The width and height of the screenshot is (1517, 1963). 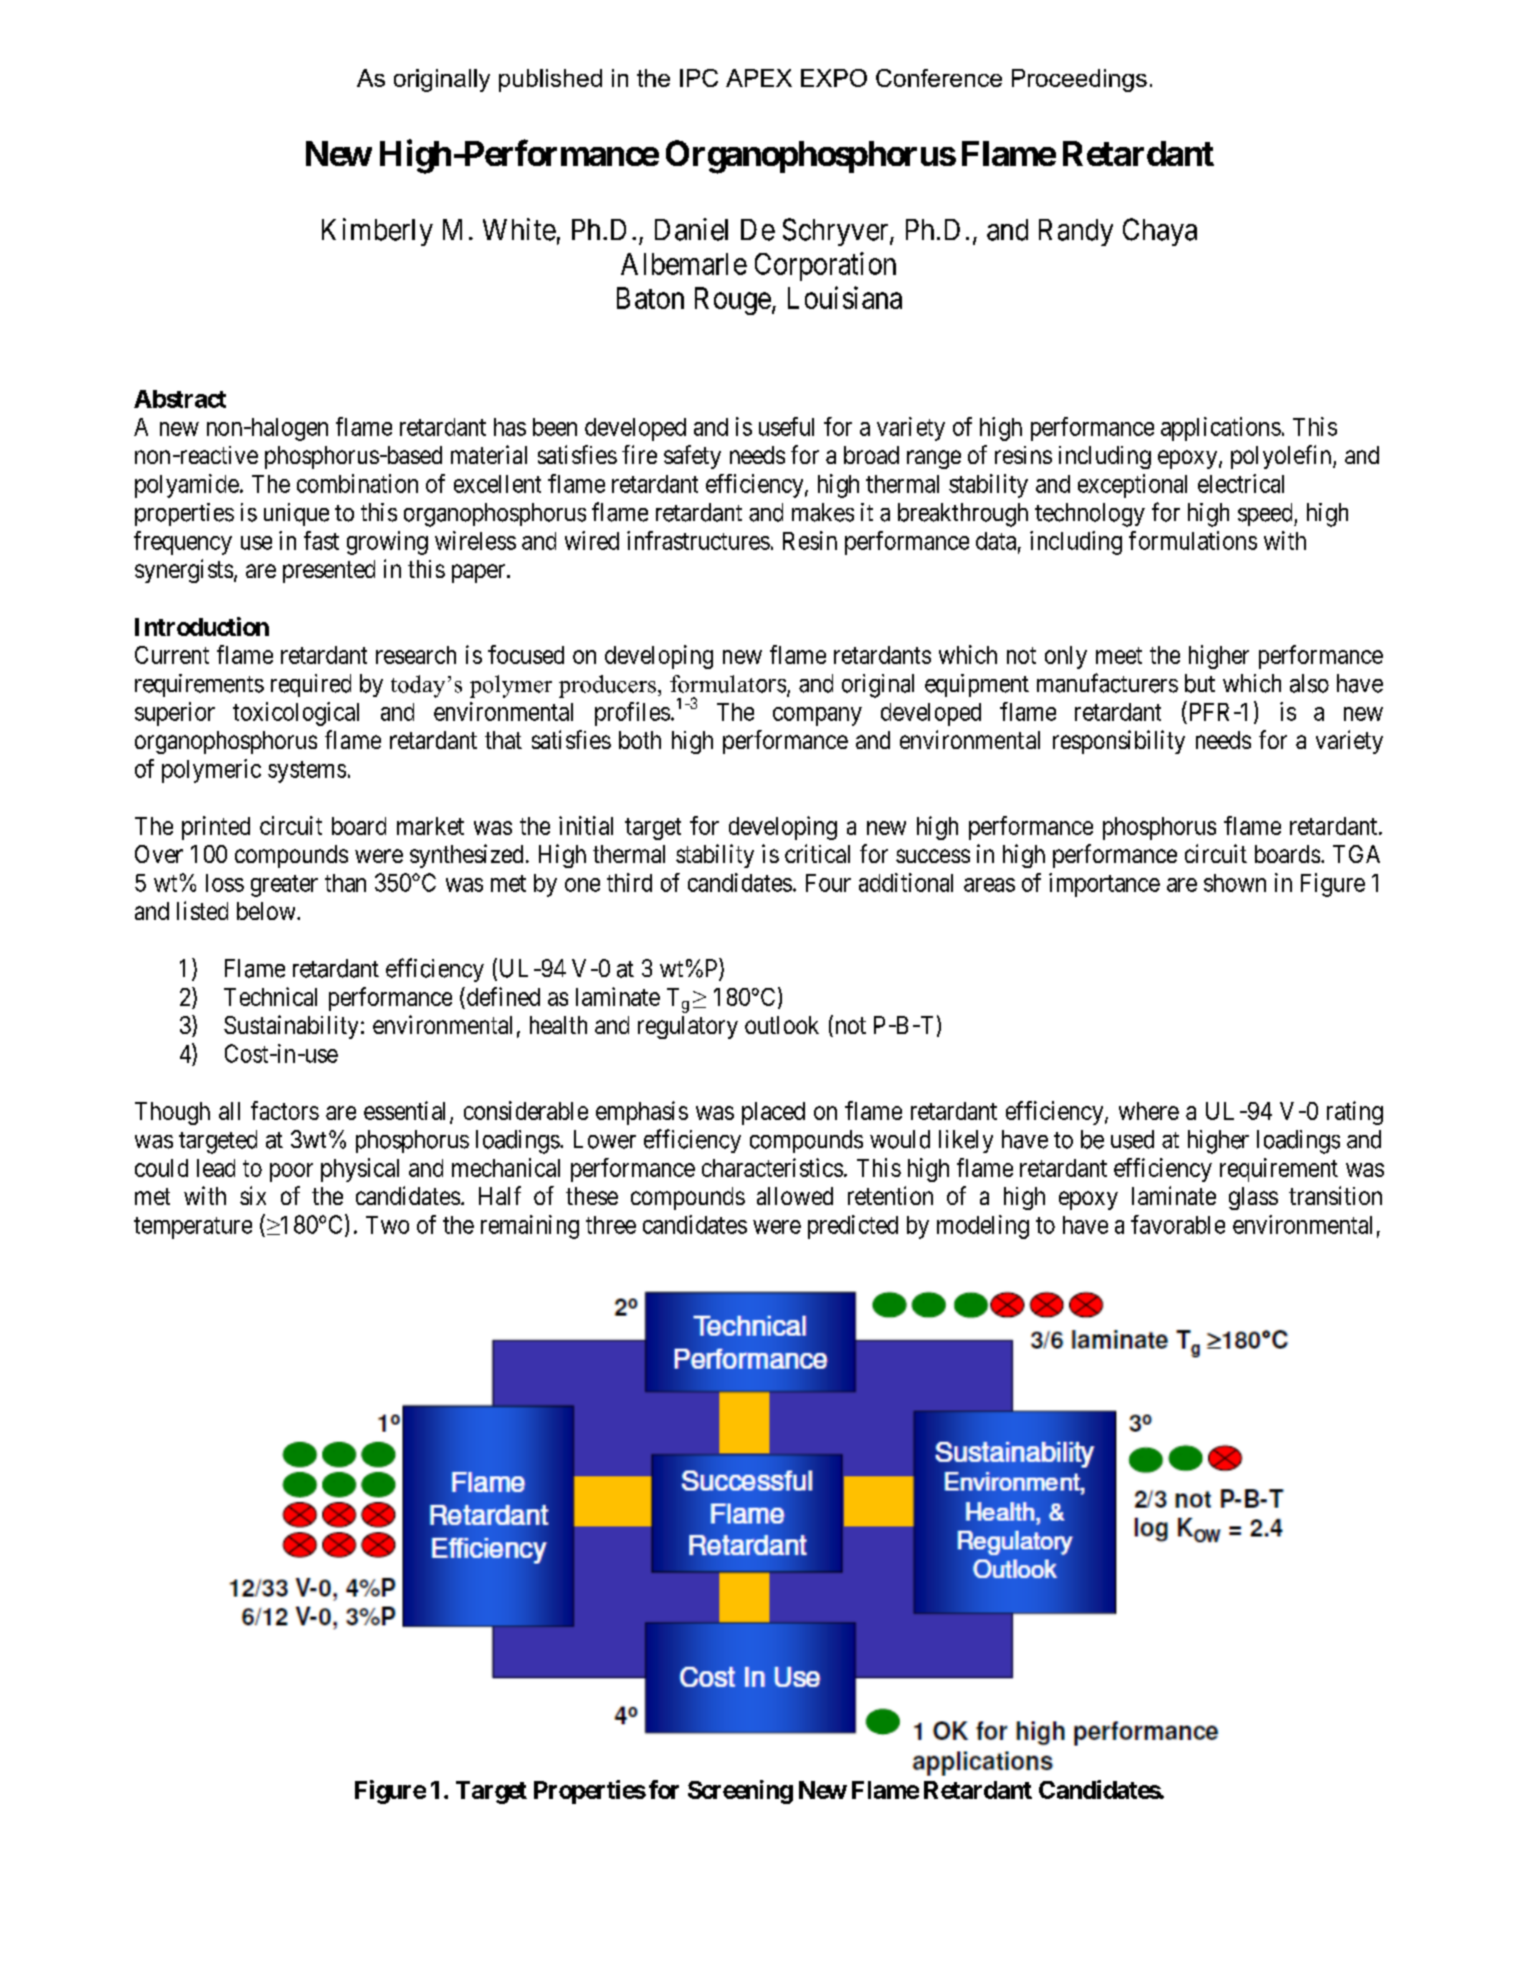 What do you see at coordinates (550, 80) in the screenshot?
I see `published` at bounding box center [550, 80].
